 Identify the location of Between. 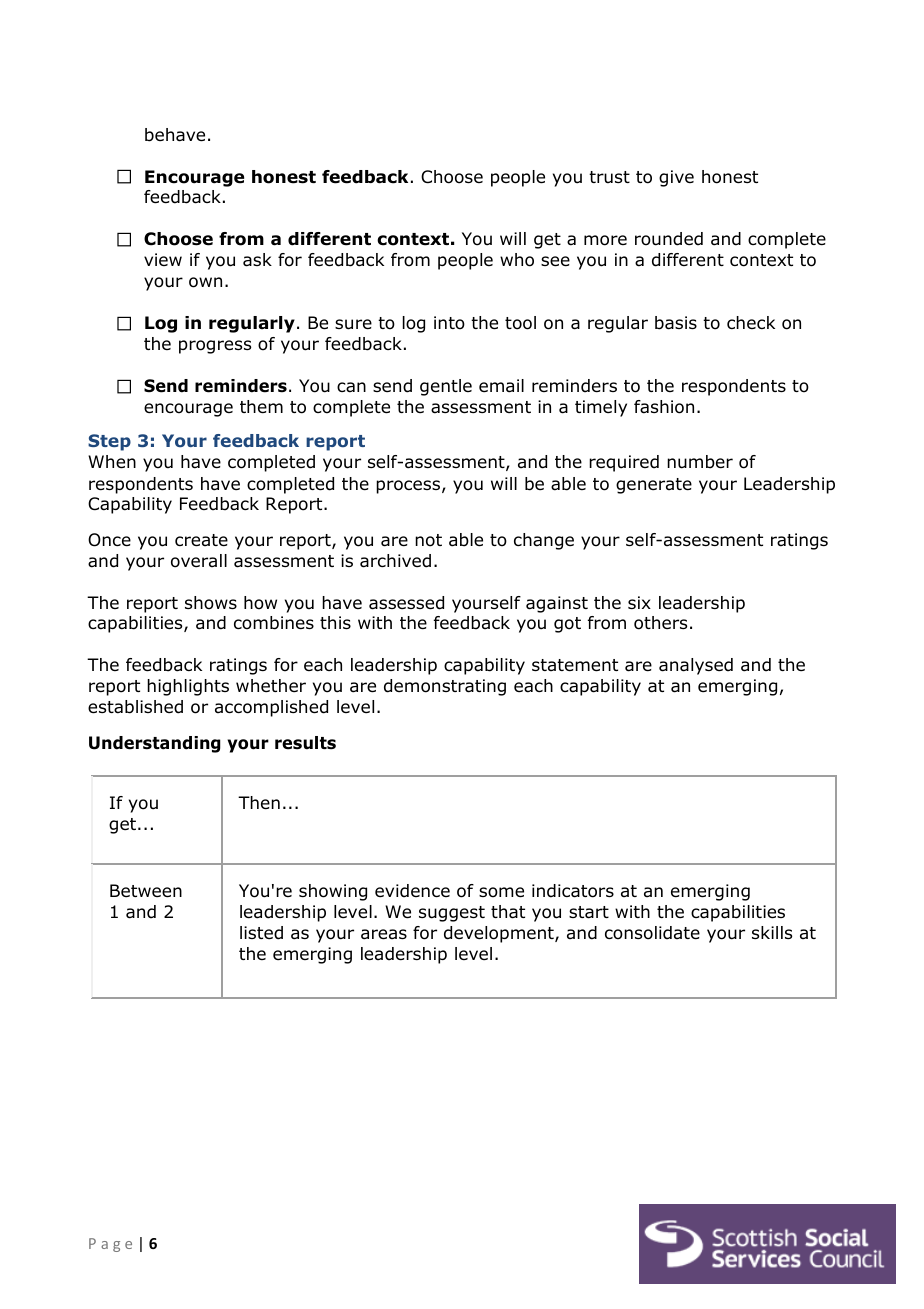
(146, 891).
